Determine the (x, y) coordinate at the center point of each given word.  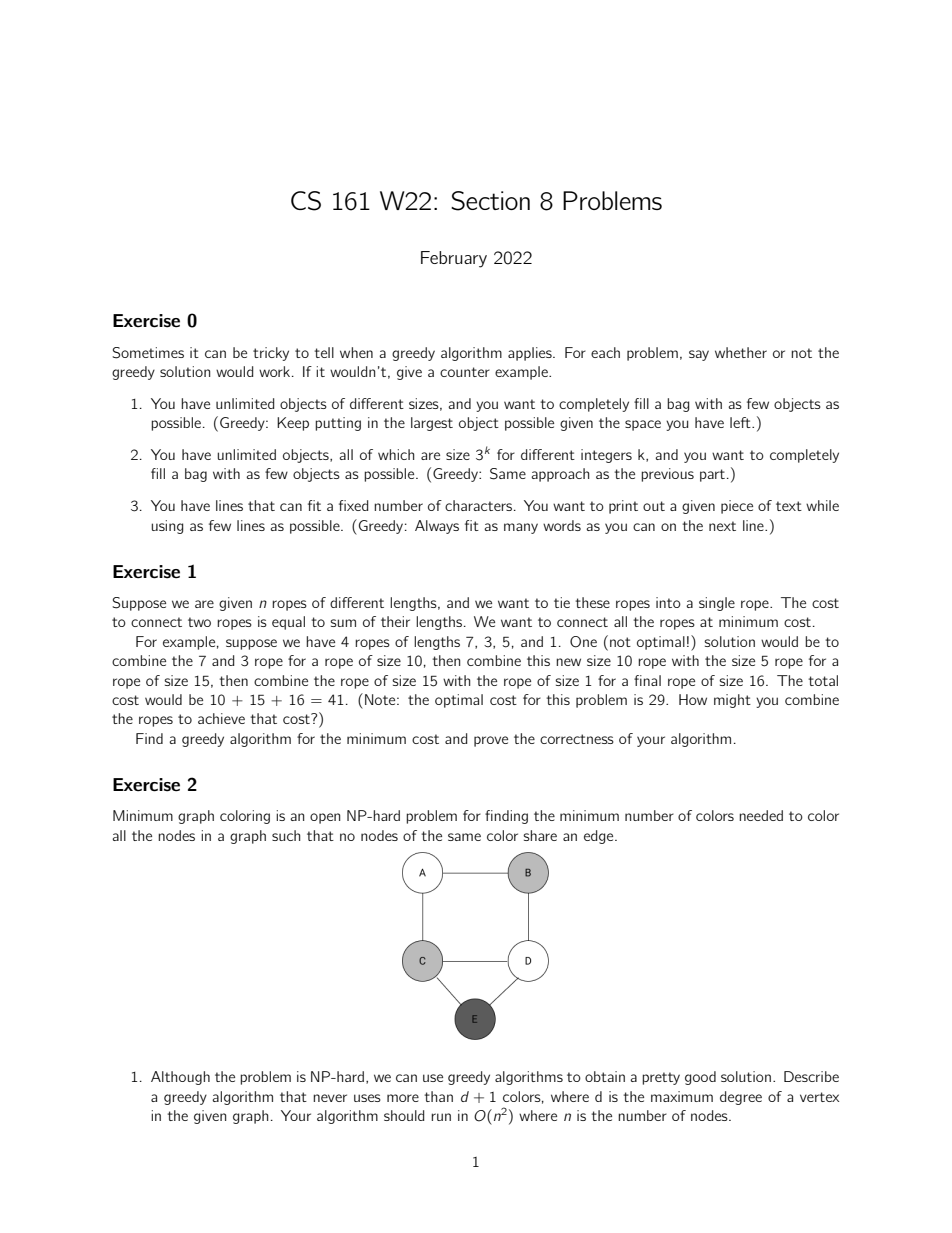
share (540, 835)
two (199, 622)
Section (490, 201)
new (568, 662)
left (741, 422)
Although (180, 1078)
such (286, 835)
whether (741, 352)
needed (761, 815)
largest (432, 424)
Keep (293, 424)
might (732, 701)
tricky (271, 354)
